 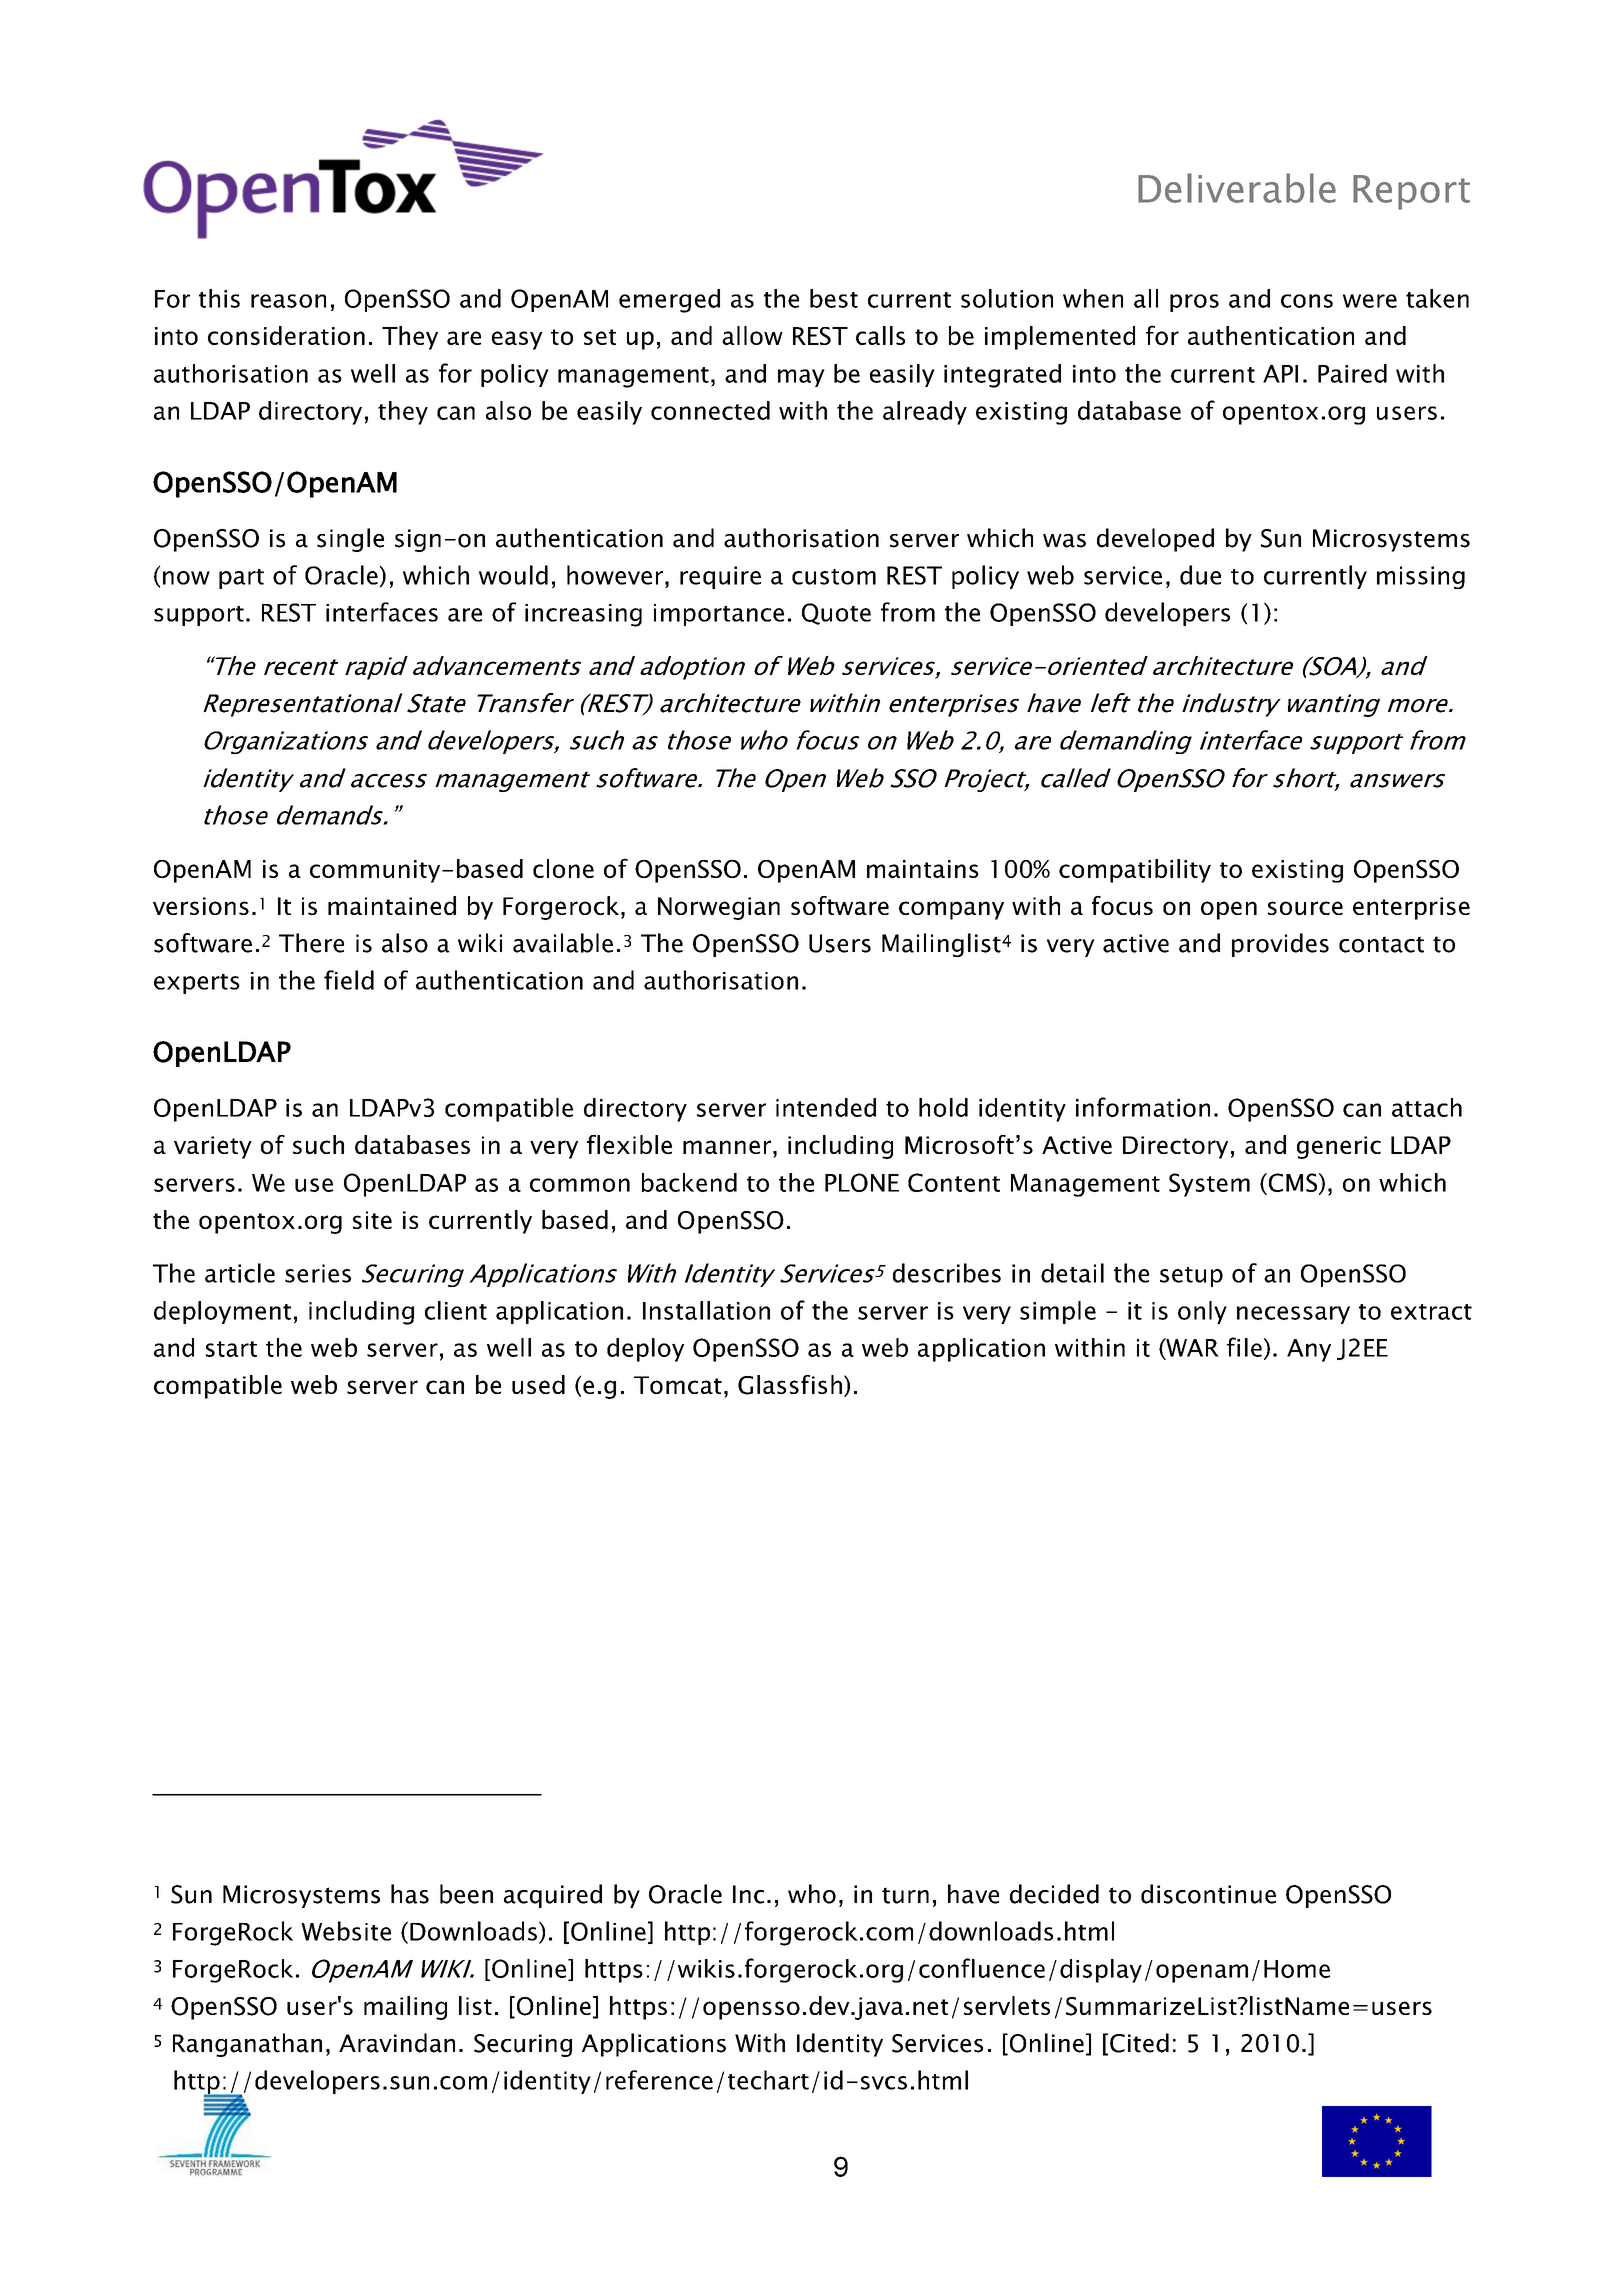 What do you see at coordinates (1237, 188) in the screenshot?
I see `Deliverable` at bounding box center [1237, 188].
